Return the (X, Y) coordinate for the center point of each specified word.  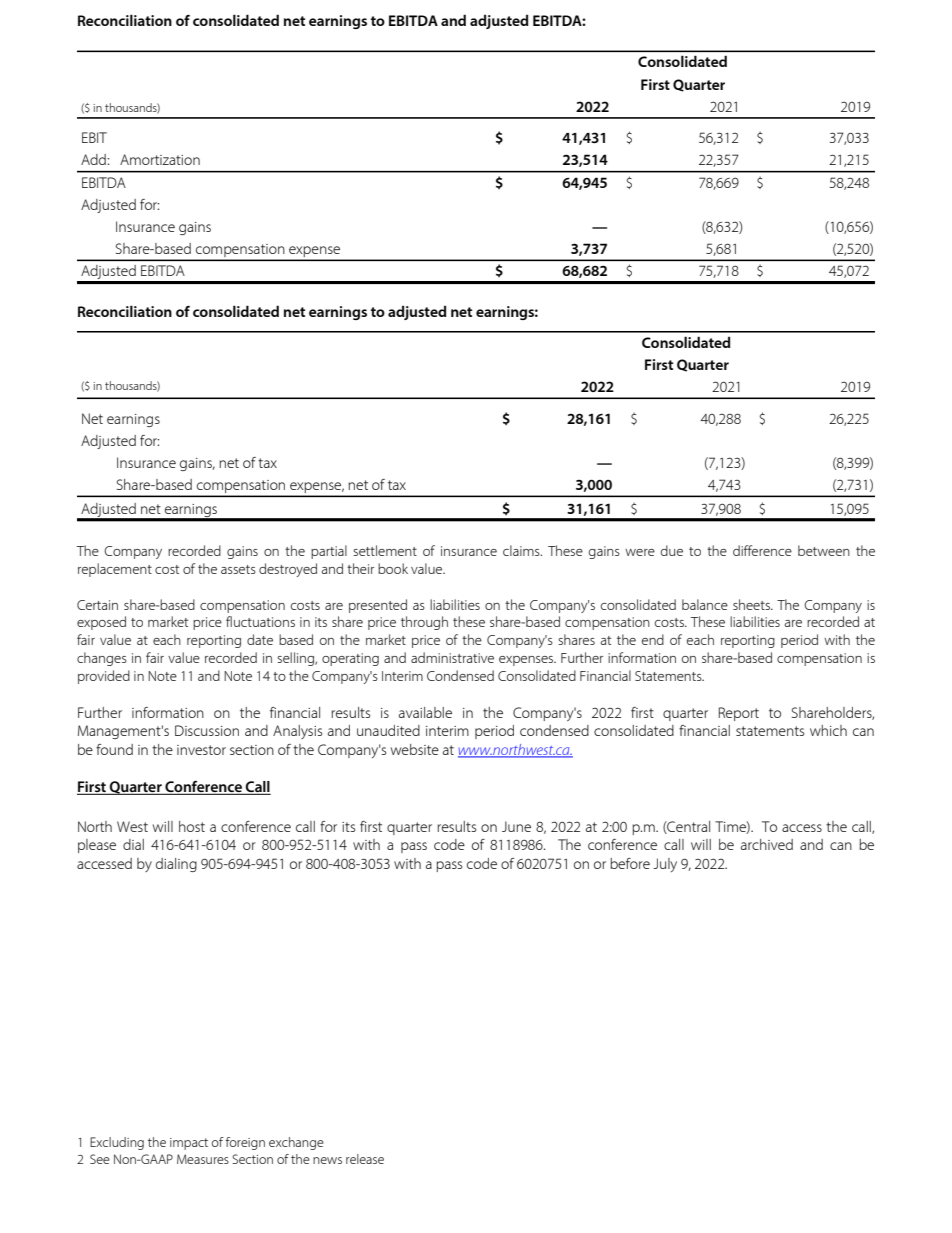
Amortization (160, 159)
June (516, 826)
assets (238, 569)
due (672, 550)
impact (189, 1144)
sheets (752, 604)
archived (767, 844)
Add (94, 159)
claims (522, 550)
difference (762, 550)
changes (102, 659)
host (192, 826)
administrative (452, 657)
